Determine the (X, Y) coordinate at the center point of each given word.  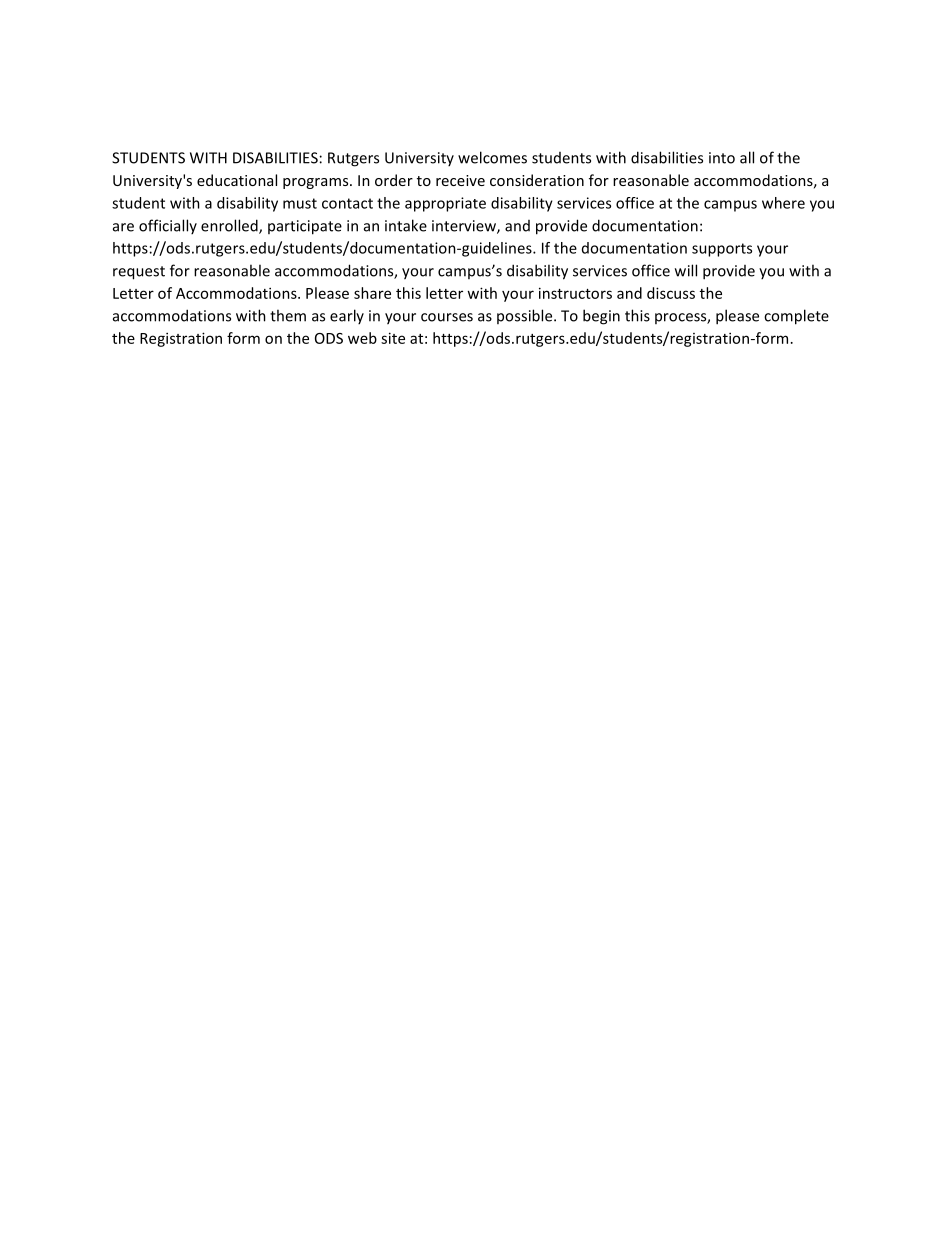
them (288, 315)
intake (406, 225)
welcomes (492, 157)
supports (722, 250)
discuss (671, 293)
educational (237, 180)
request (139, 273)
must (300, 203)
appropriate (445, 204)
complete (796, 317)
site (393, 338)
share (372, 293)
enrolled (230, 226)
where (783, 203)
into (722, 158)
